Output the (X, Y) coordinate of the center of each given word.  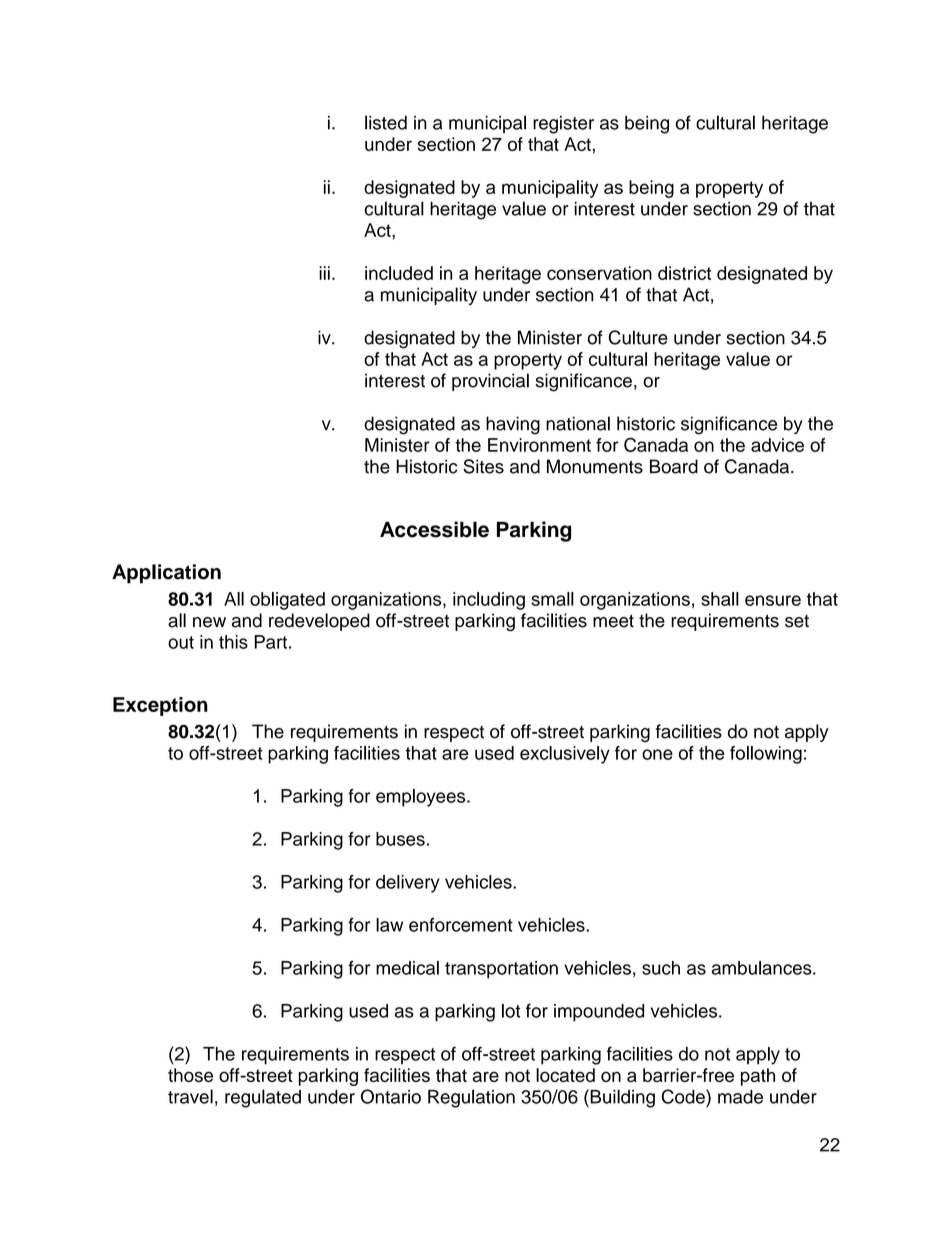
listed (386, 122)
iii (324, 273)
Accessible (434, 529)
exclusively (565, 755)
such (661, 968)
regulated (263, 1098)
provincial (490, 382)
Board (674, 466)
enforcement (461, 925)
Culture (638, 337)
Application (166, 574)
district (684, 273)
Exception (160, 706)
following (766, 755)
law (389, 925)
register (563, 125)
